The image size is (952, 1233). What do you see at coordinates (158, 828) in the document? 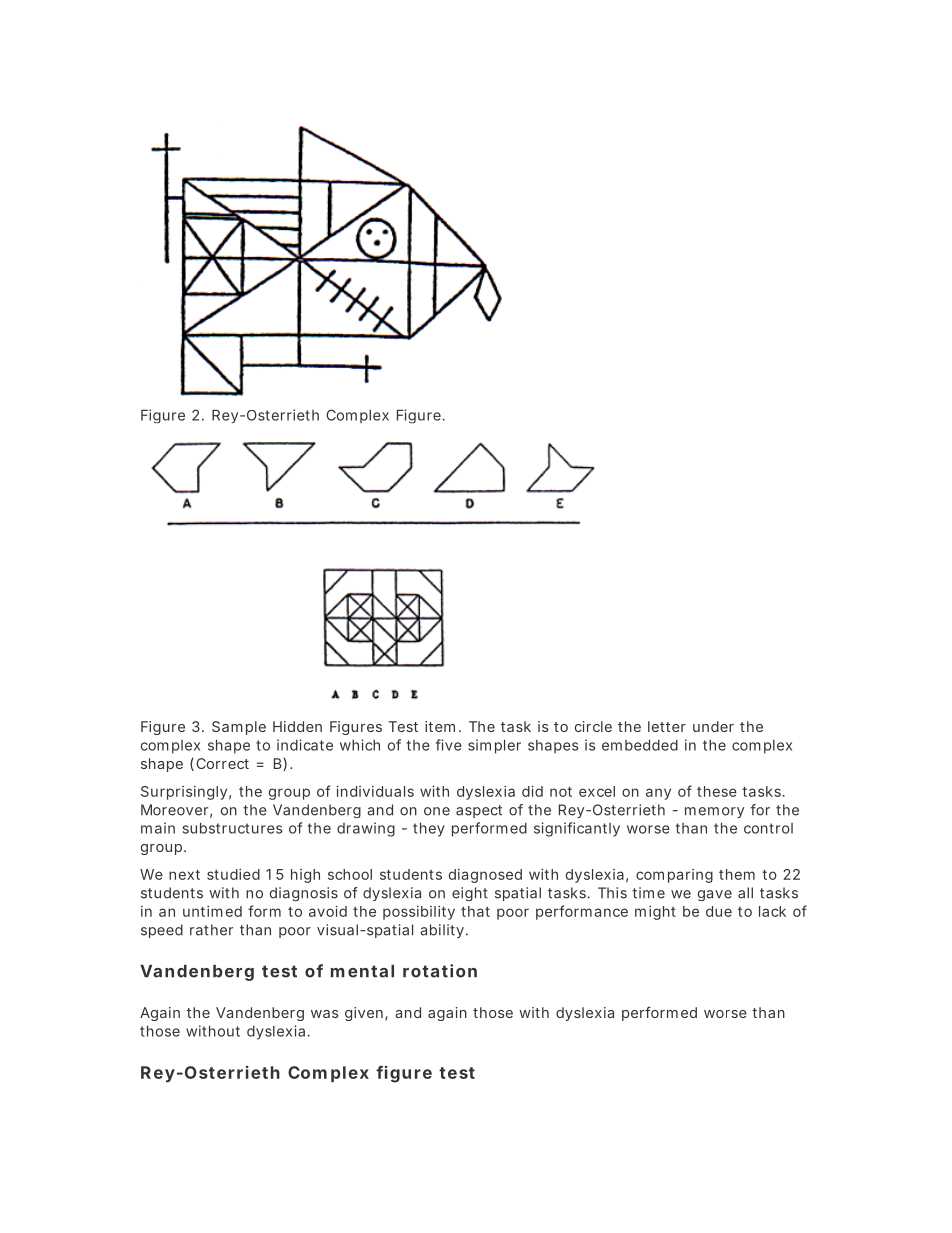
I see `main` at bounding box center [158, 828].
